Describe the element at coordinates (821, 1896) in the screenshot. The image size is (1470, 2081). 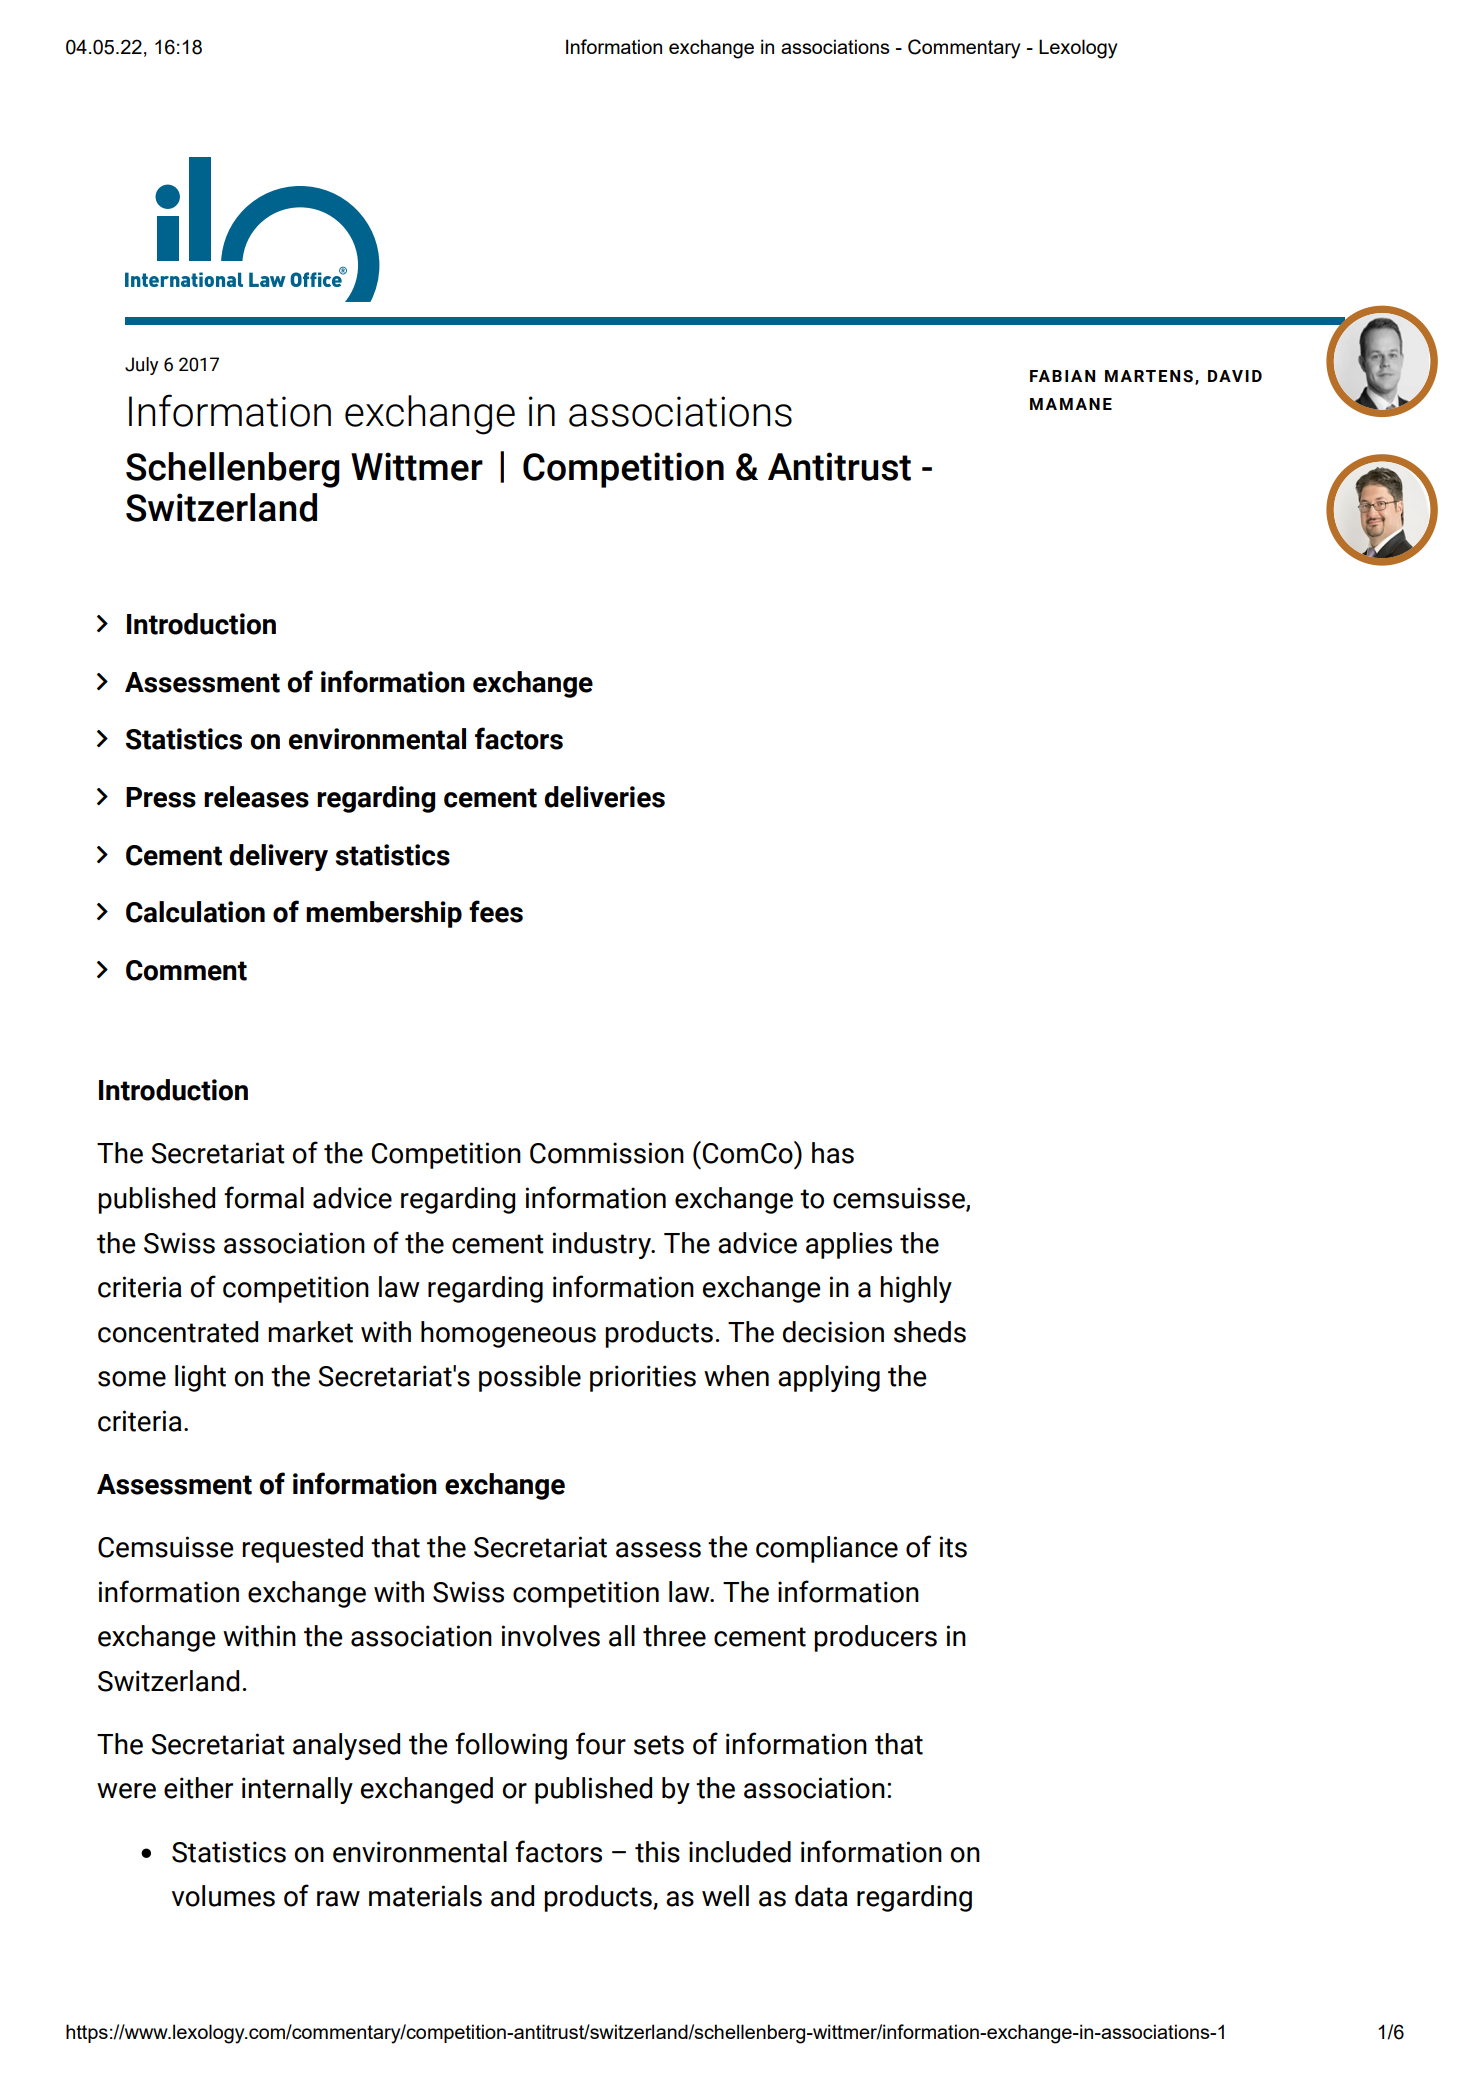
I see `data` at that location.
